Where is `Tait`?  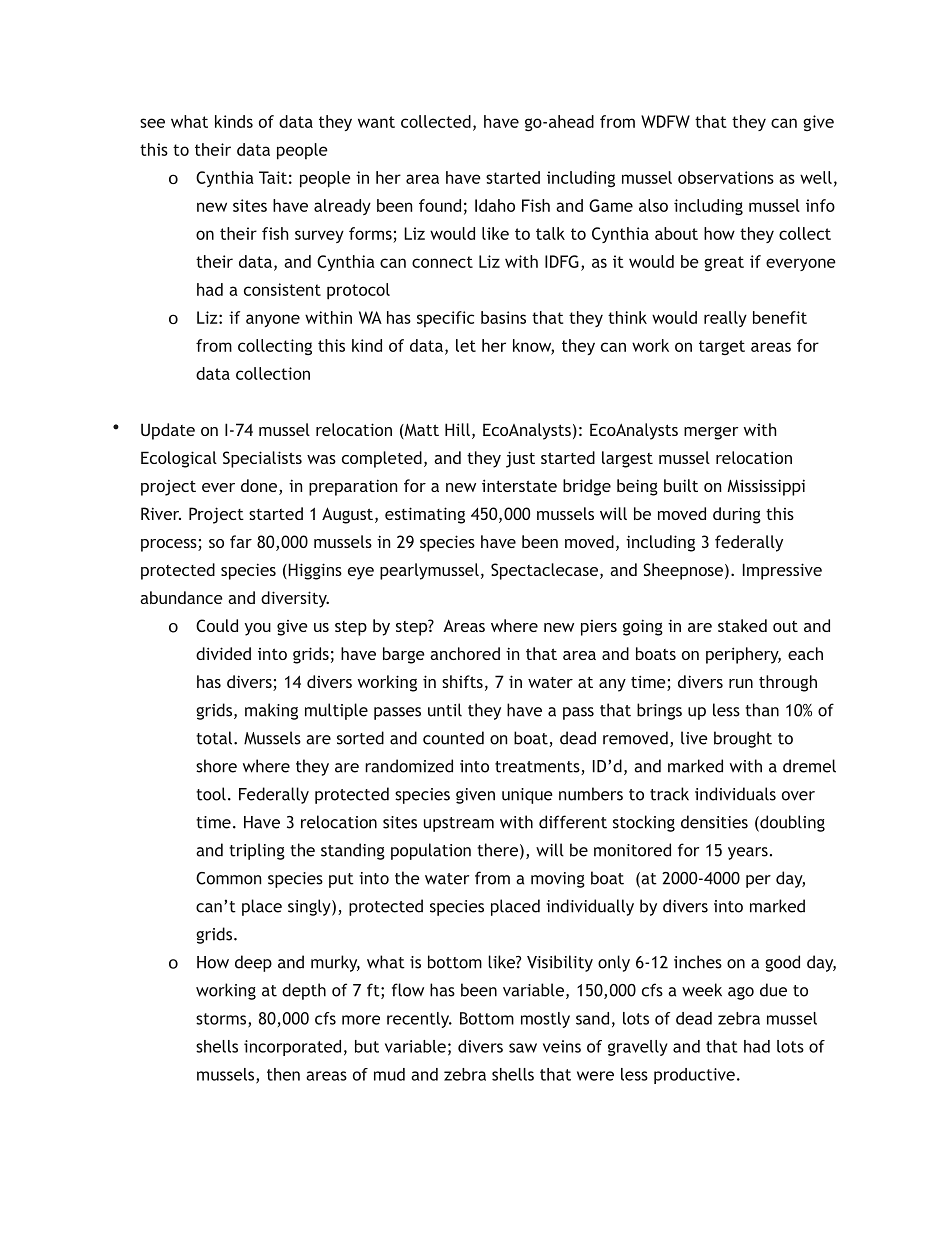
Tait is located at coordinates (273, 177).
